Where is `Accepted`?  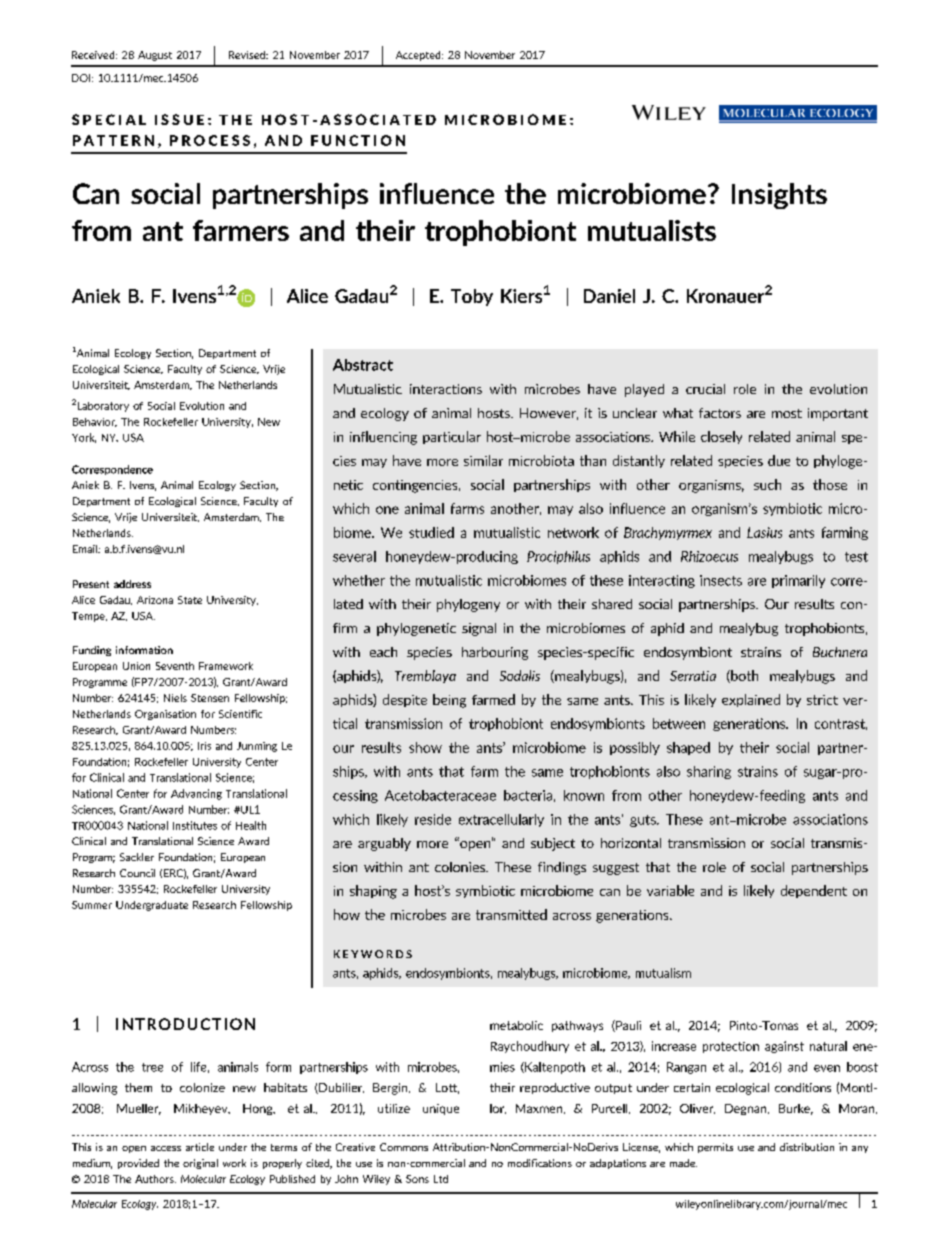 Accepted is located at coordinates (419, 56).
